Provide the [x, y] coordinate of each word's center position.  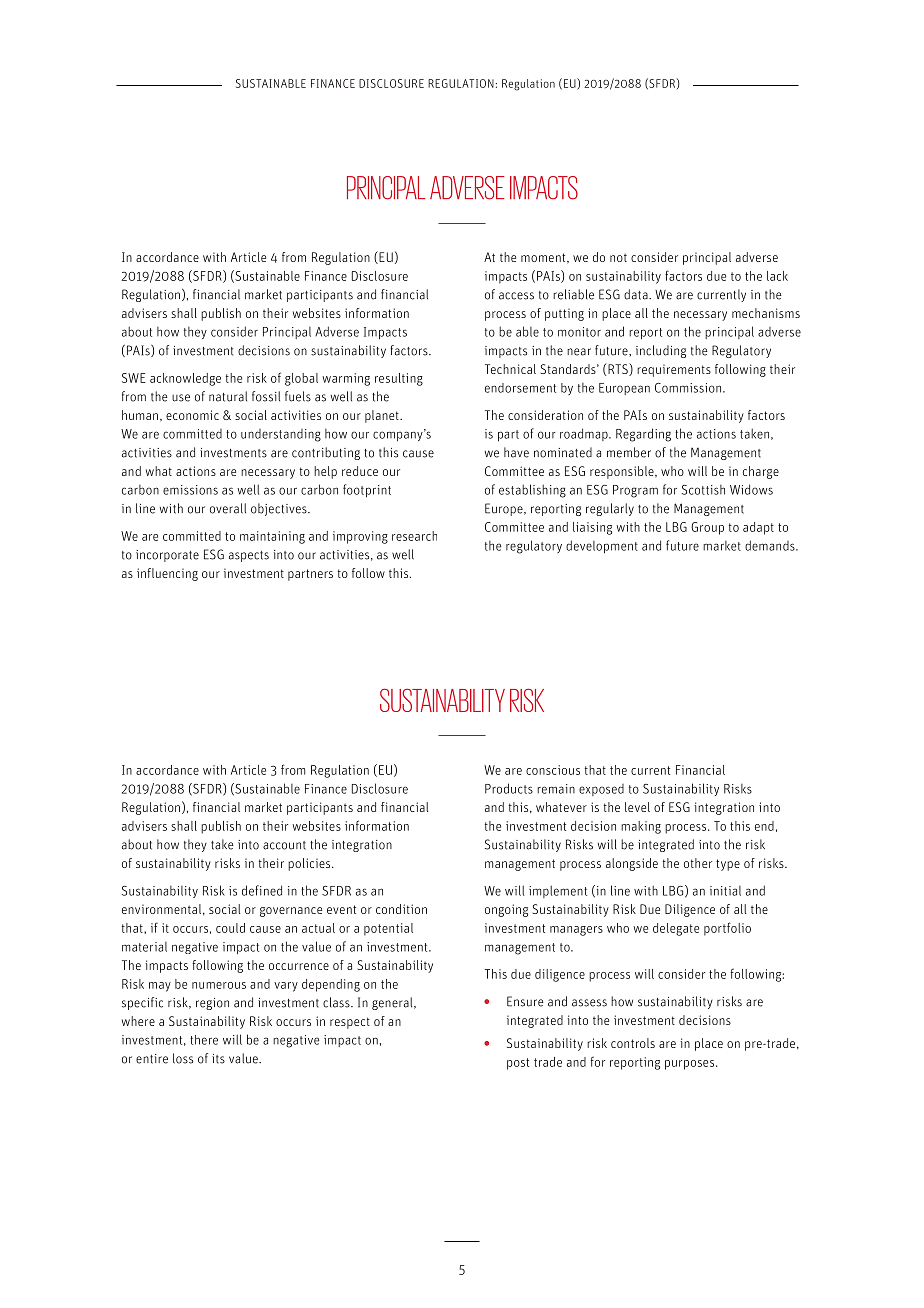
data [637, 294]
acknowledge [185, 379]
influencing [167, 574]
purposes [691, 1065]
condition [401, 909]
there [204, 1040]
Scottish [703, 490]
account [284, 845]
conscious [553, 770]
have [516, 452]
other [698, 863]
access [516, 296]
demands [771, 545]
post [518, 1064]
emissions [190, 490]
